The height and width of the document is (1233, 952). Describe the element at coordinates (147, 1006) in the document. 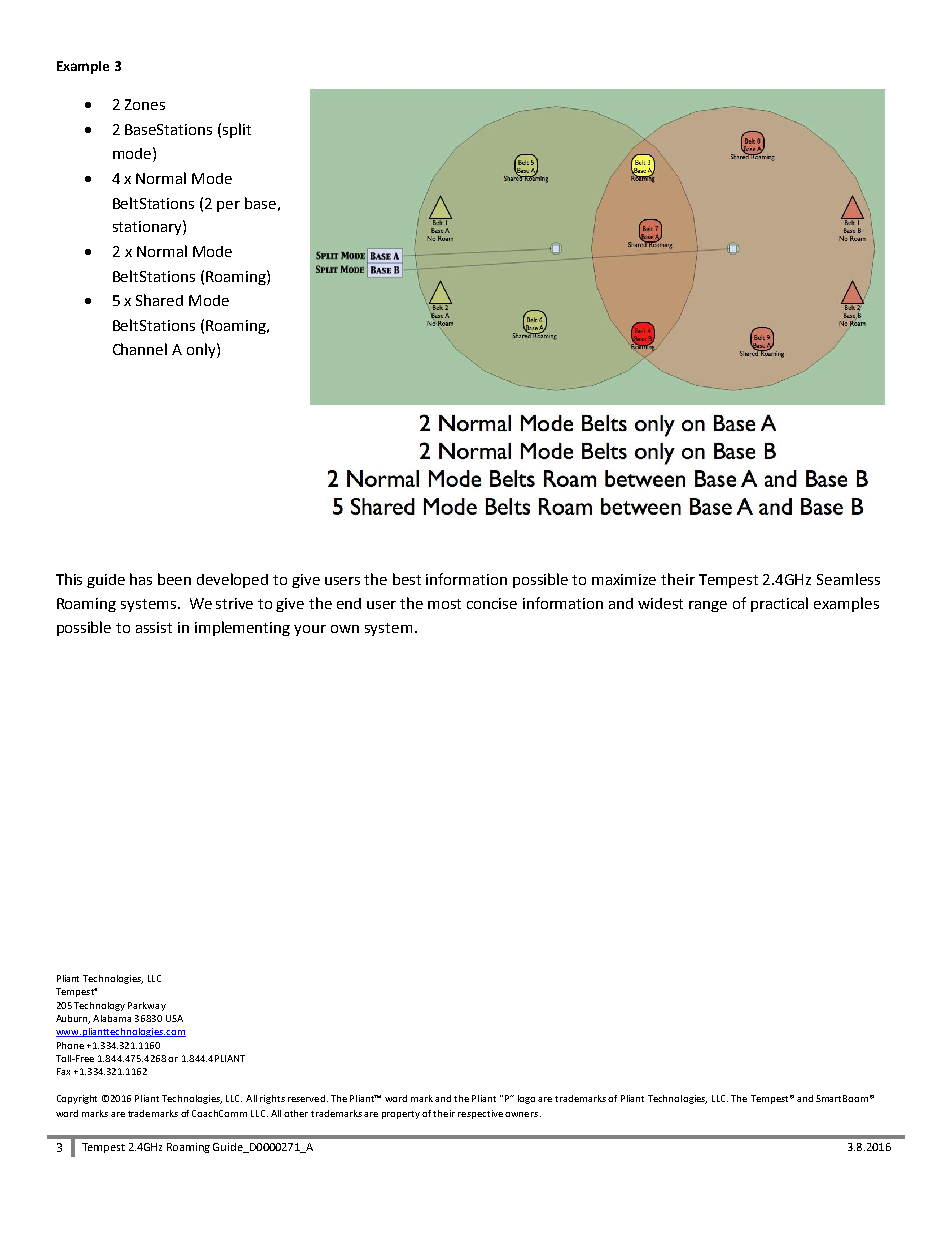

I see `Parkway` at that location.
